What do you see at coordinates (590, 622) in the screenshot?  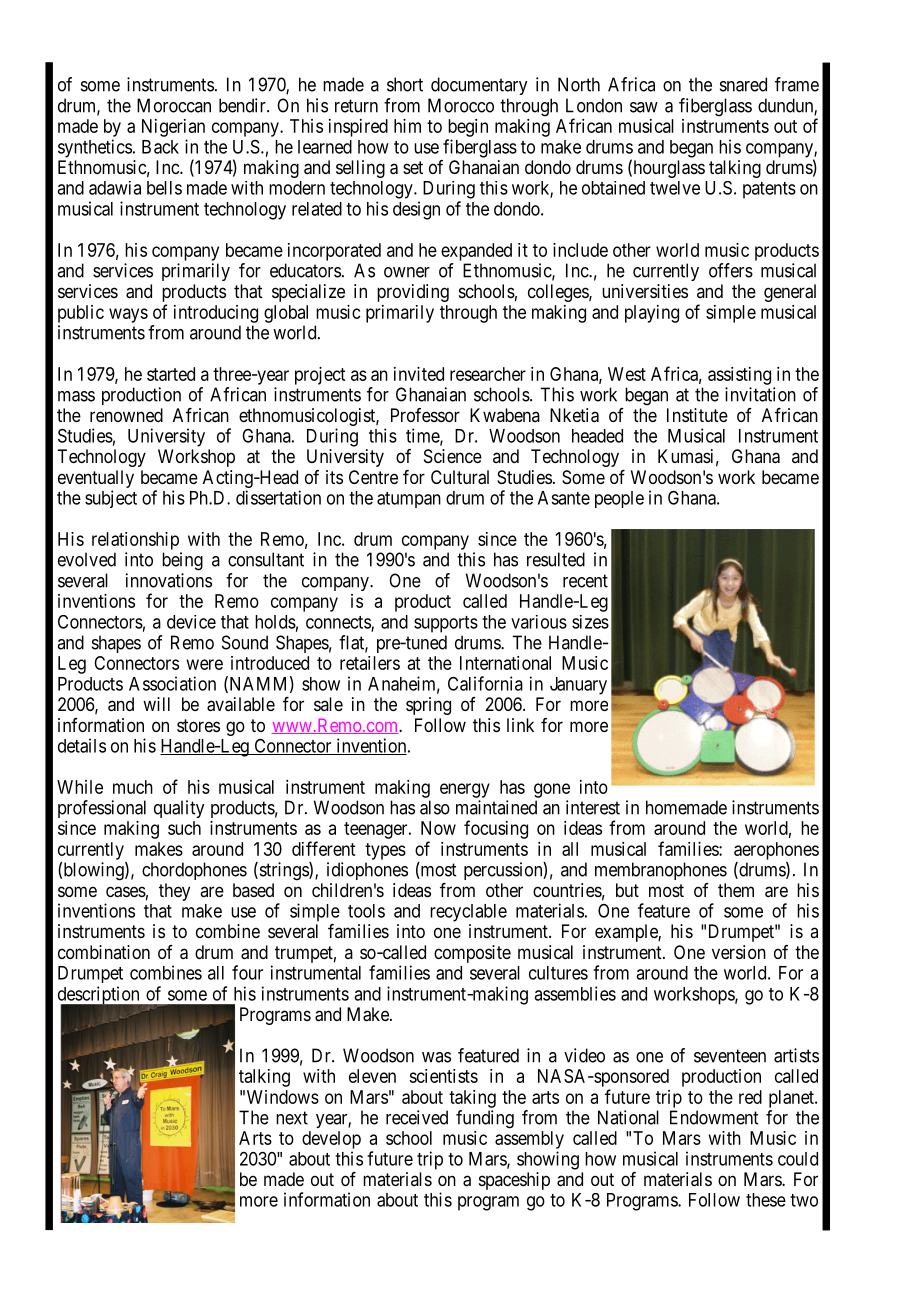 I see `sizes` at bounding box center [590, 622].
